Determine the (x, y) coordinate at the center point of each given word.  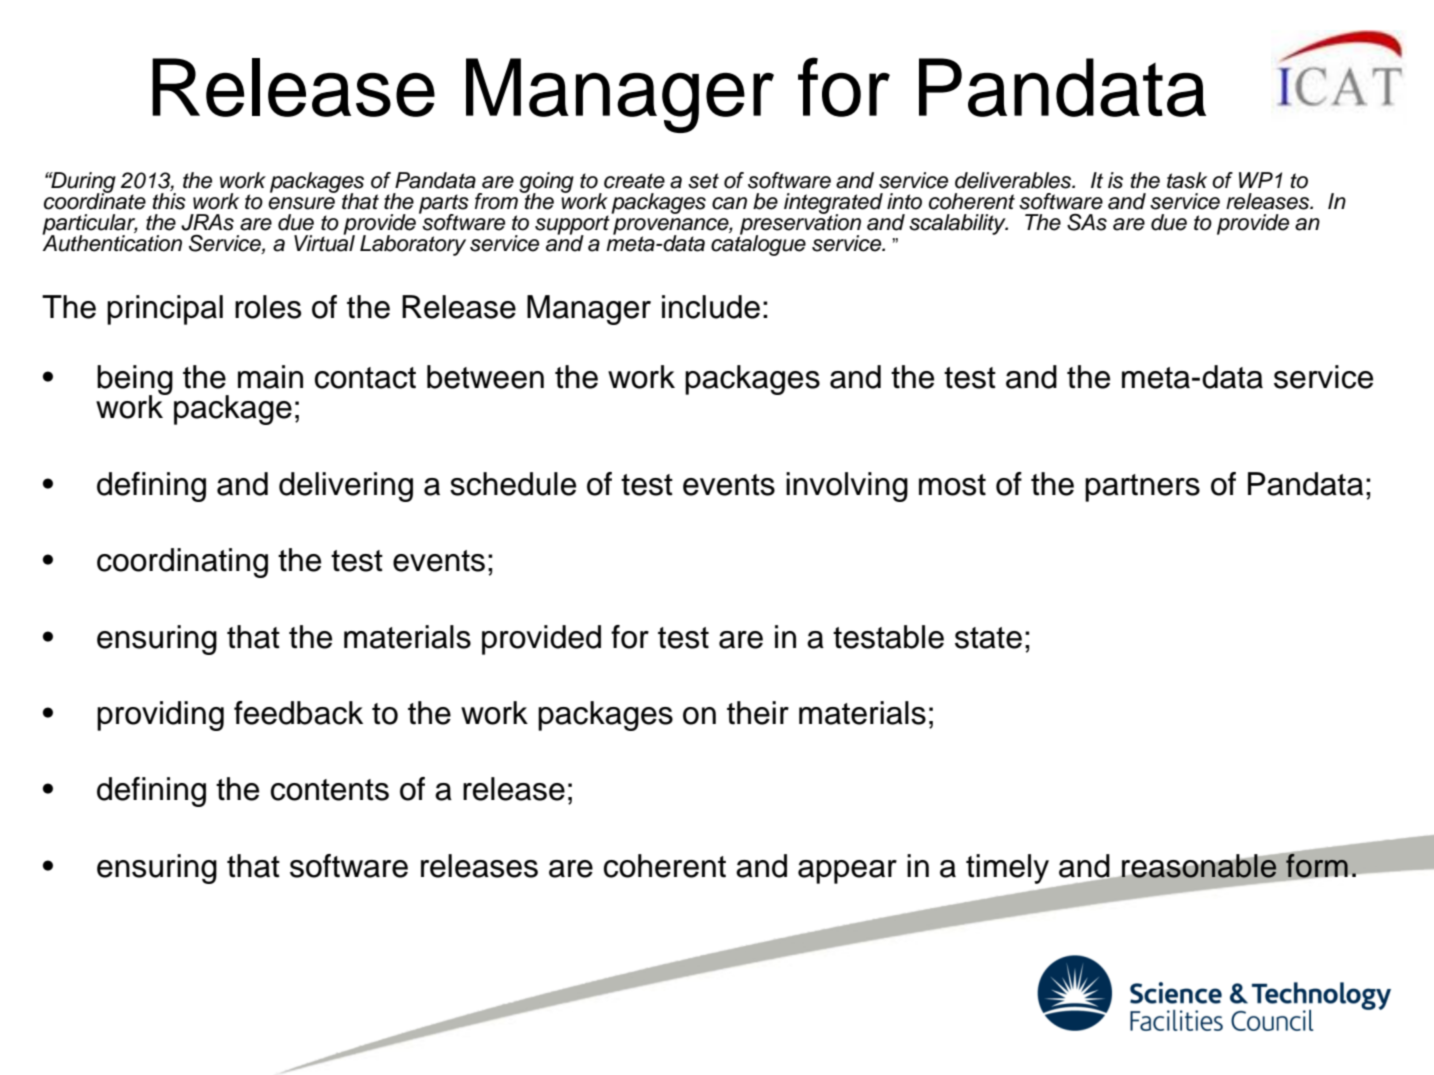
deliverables (1014, 180)
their (758, 713)
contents (330, 790)
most (952, 485)
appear (847, 872)
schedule (513, 484)
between (485, 377)
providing (160, 716)
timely (1007, 869)
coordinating (182, 563)
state (988, 638)
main (270, 377)
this (169, 201)
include (711, 307)
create (634, 181)
